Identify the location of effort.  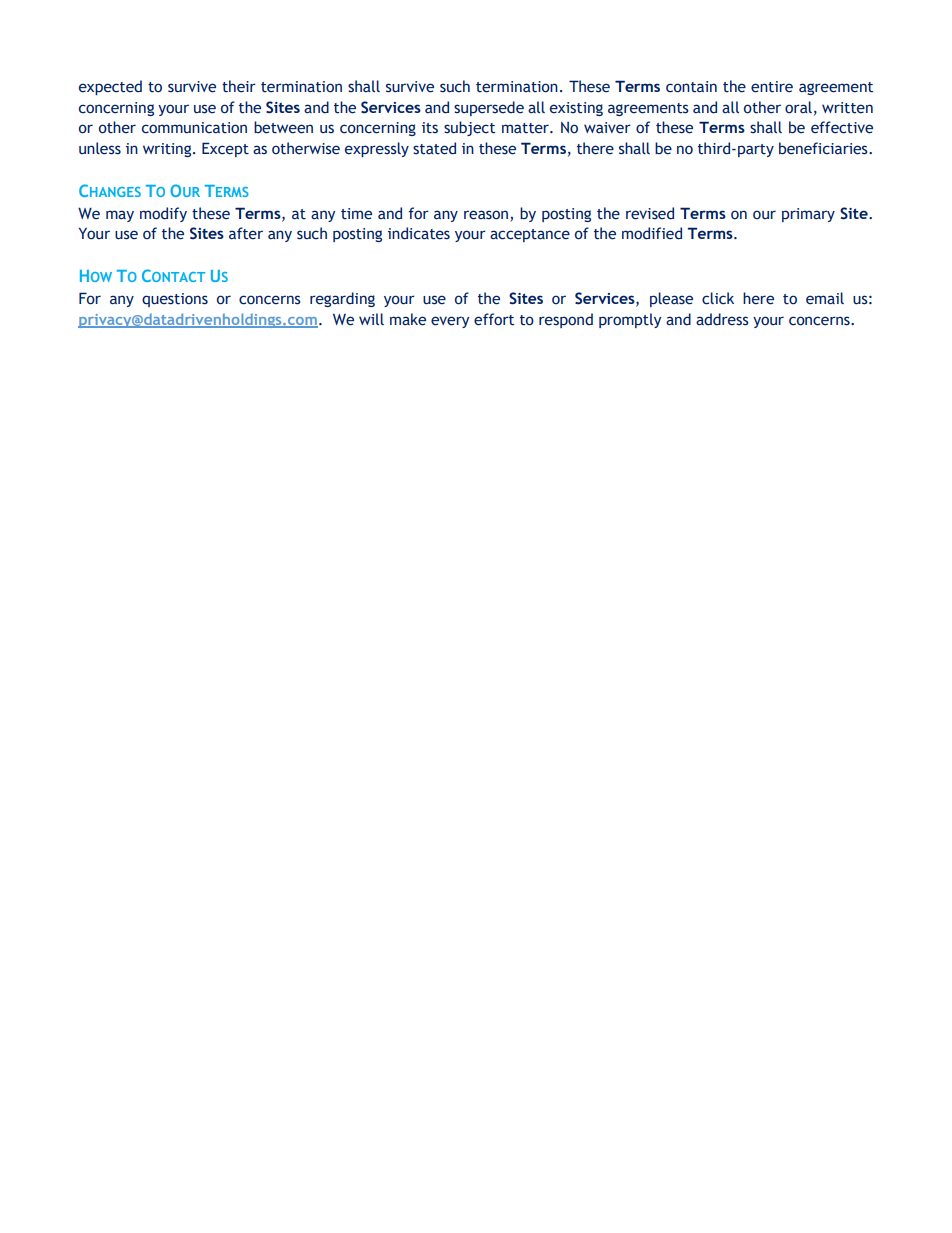
(494, 319).
